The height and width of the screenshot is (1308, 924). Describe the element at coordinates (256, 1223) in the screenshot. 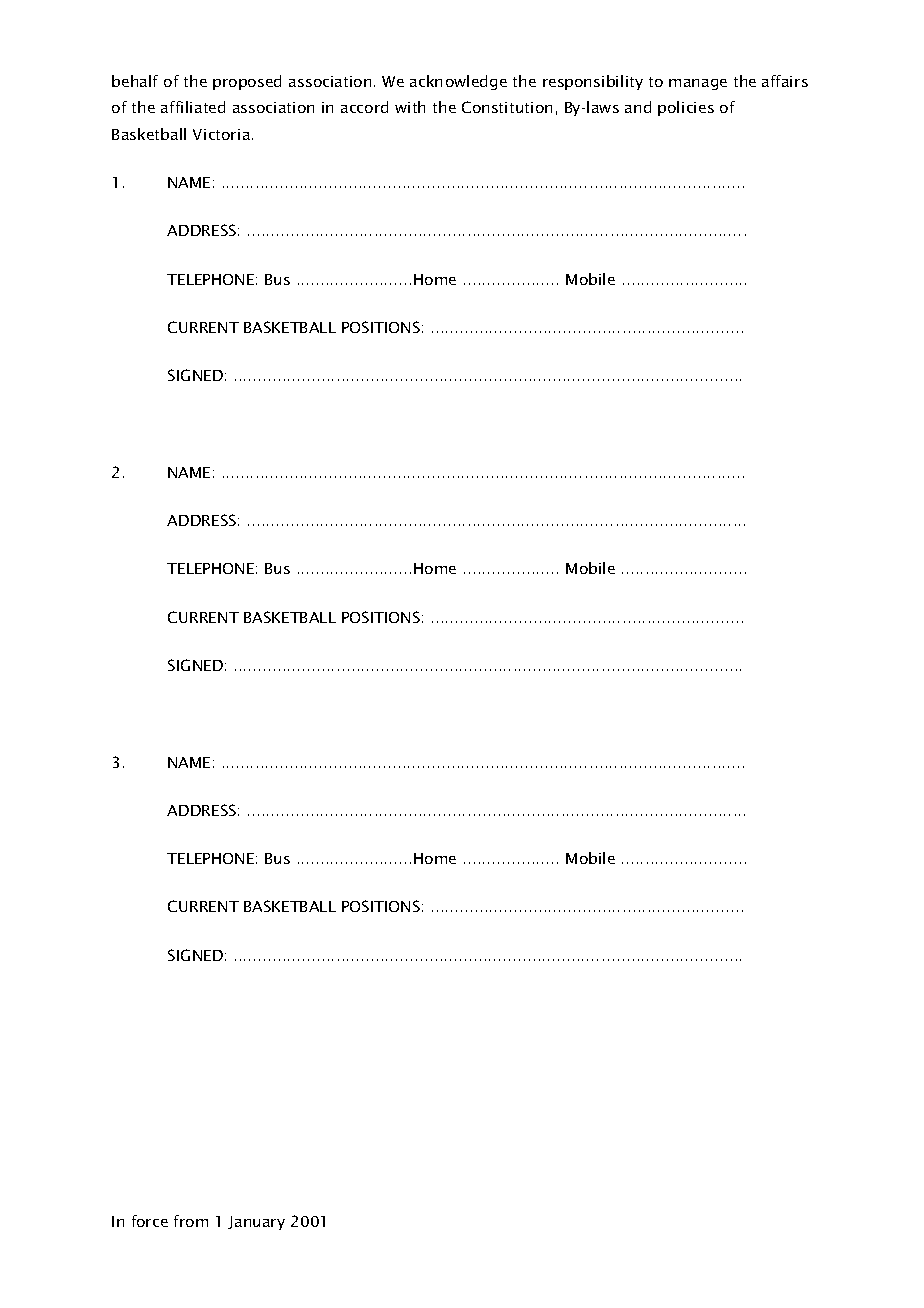

I see `January` at that location.
